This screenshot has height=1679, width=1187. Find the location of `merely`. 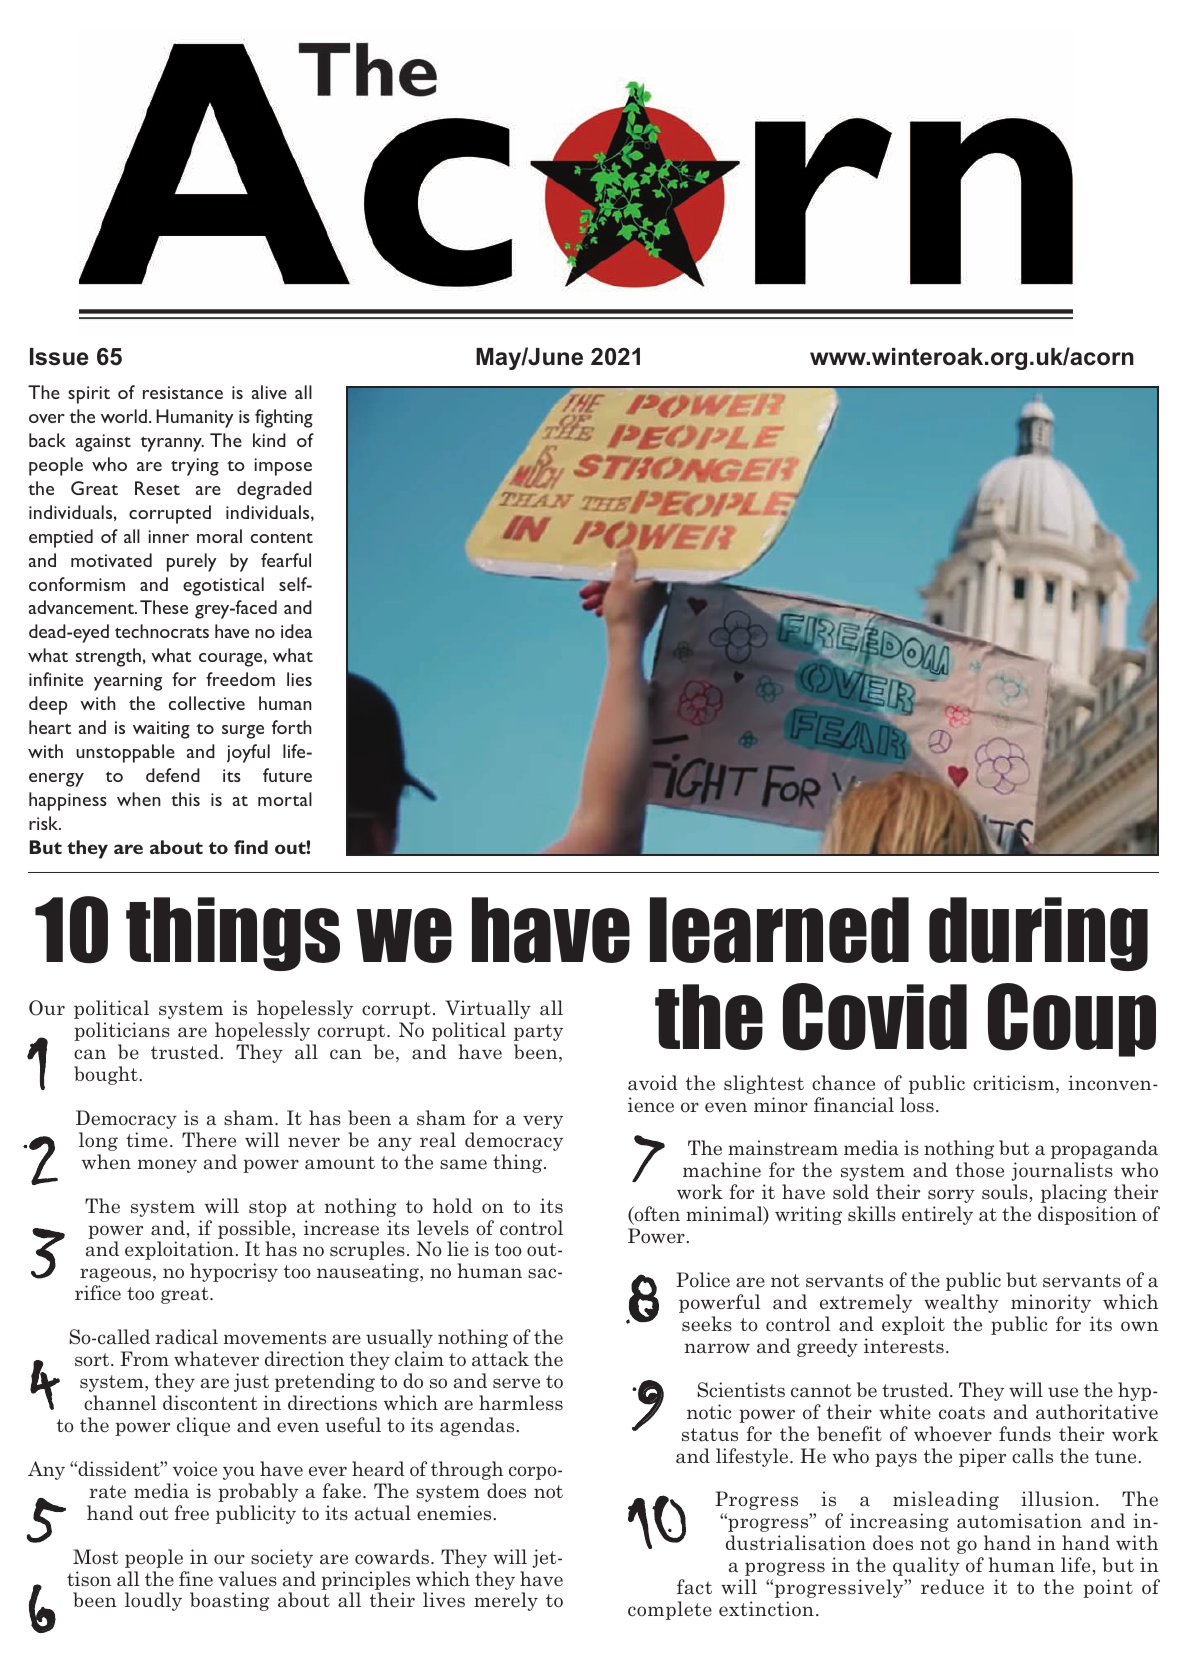

merely is located at coordinates (506, 1601).
